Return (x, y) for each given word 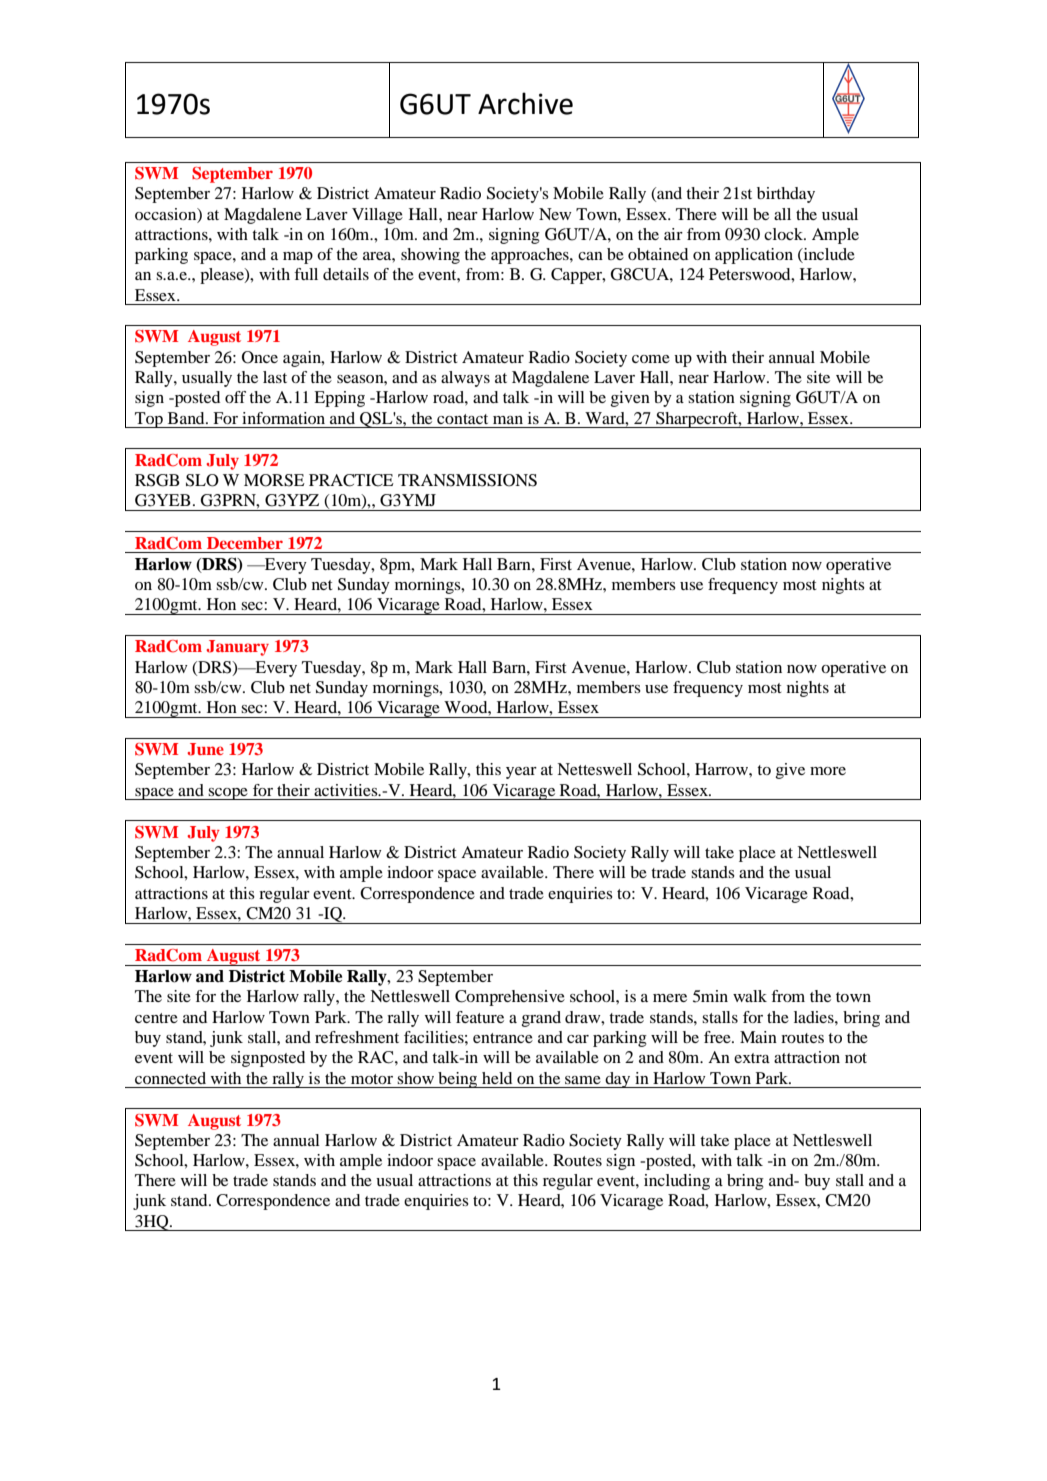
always (465, 379)
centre (156, 1018)
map (298, 258)
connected (170, 1078)
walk (750, 996)
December (245, 543)
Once (260, 357)
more (828, 771)
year (521, 773)
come (651, 359)
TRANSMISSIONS (467, 480)
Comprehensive (510, 998)
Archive (525, 103)
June (205, 749)
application (754, 256)
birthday (786, 195)
